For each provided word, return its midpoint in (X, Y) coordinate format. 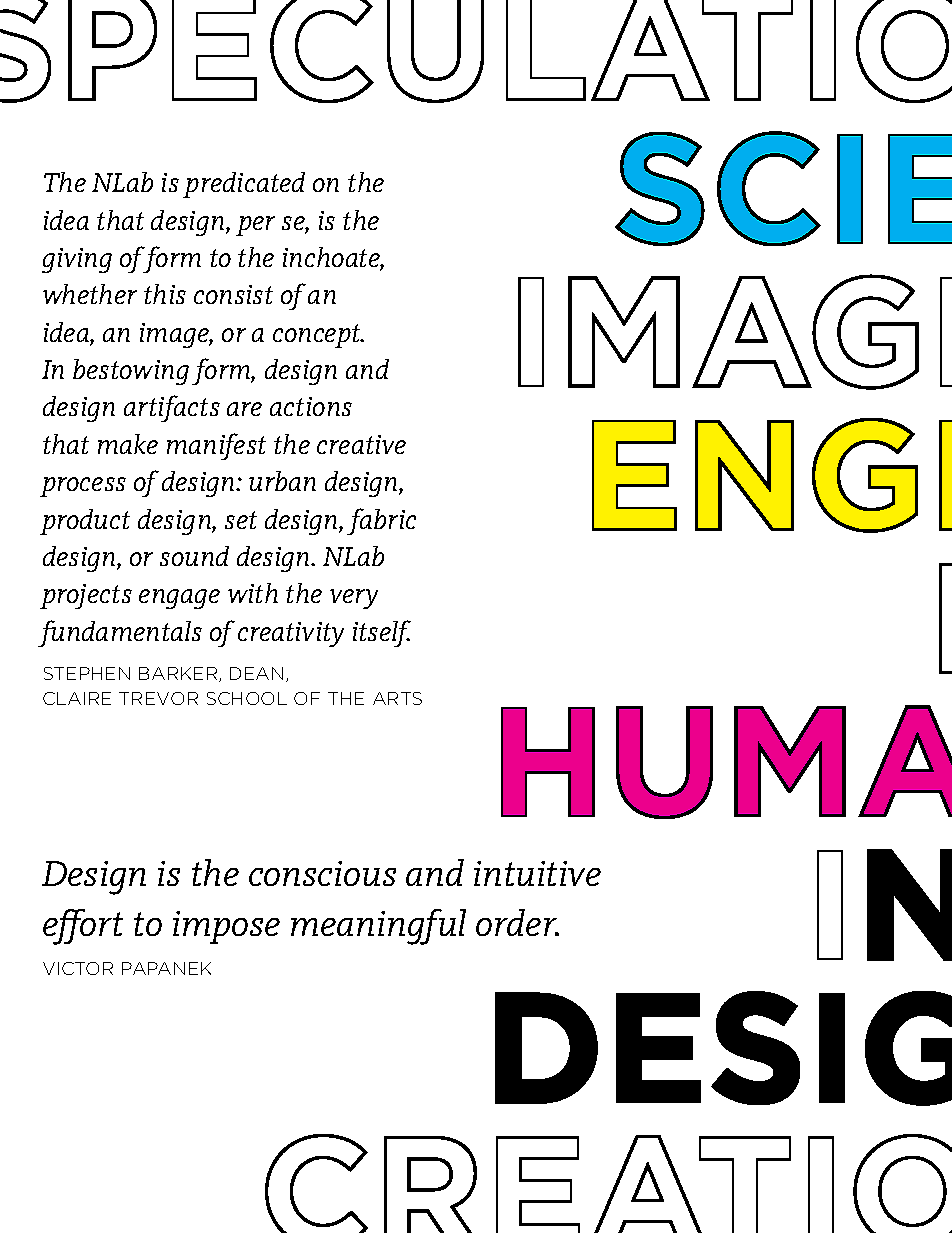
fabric (381, 521)
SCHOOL (247, 698)
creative (361, 444)
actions (311, 406)
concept (318, 336)
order (517, 922)
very (354, 599)
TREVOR (158, 698)
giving (77, 260)
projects (86, 596)
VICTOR (78, 968)
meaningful (378, 927)
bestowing (131, 372)
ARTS (397, 698)
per (255, 226)
